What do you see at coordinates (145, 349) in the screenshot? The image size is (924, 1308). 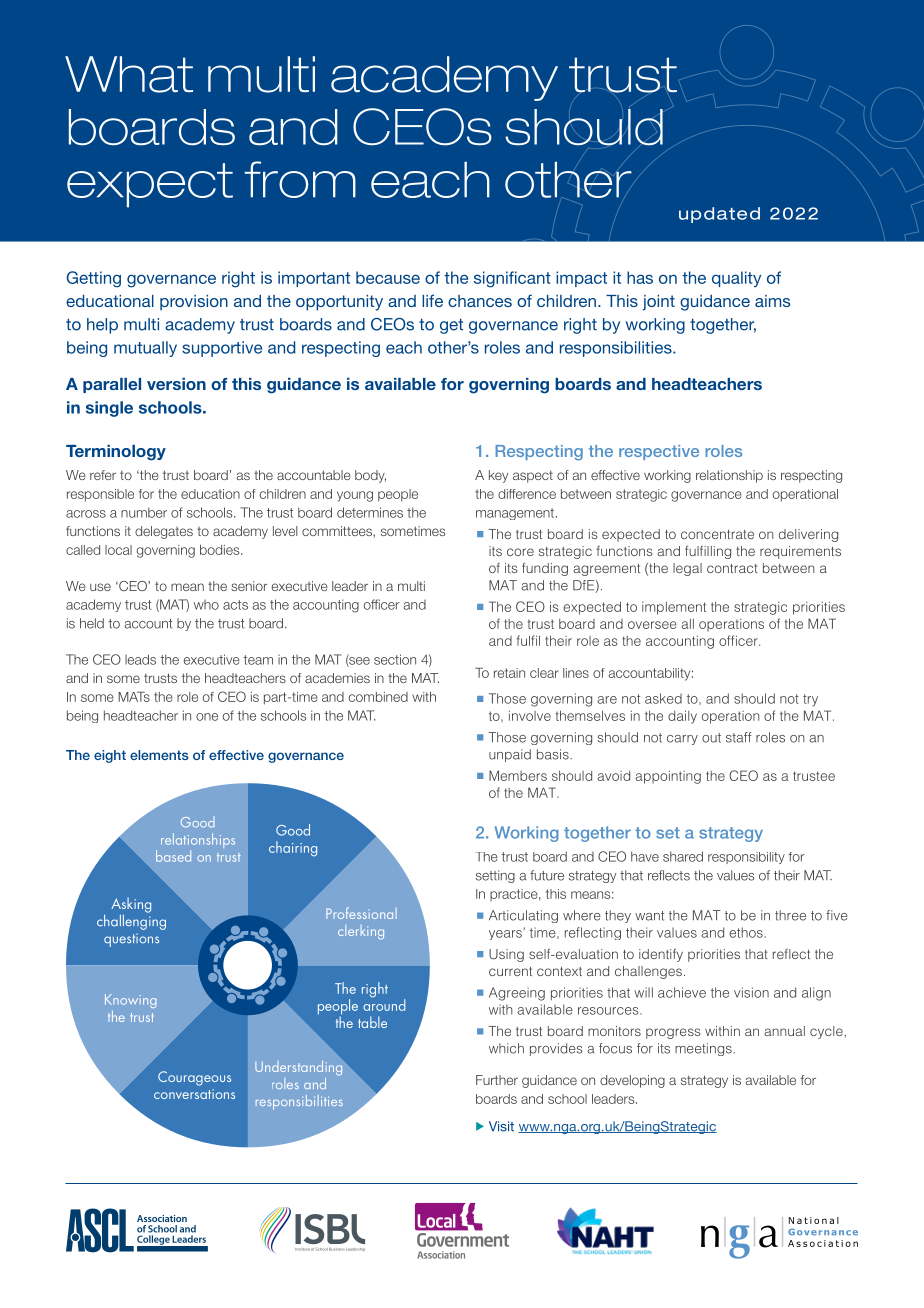 I see `mutually` at bounding box center [145, 349].
